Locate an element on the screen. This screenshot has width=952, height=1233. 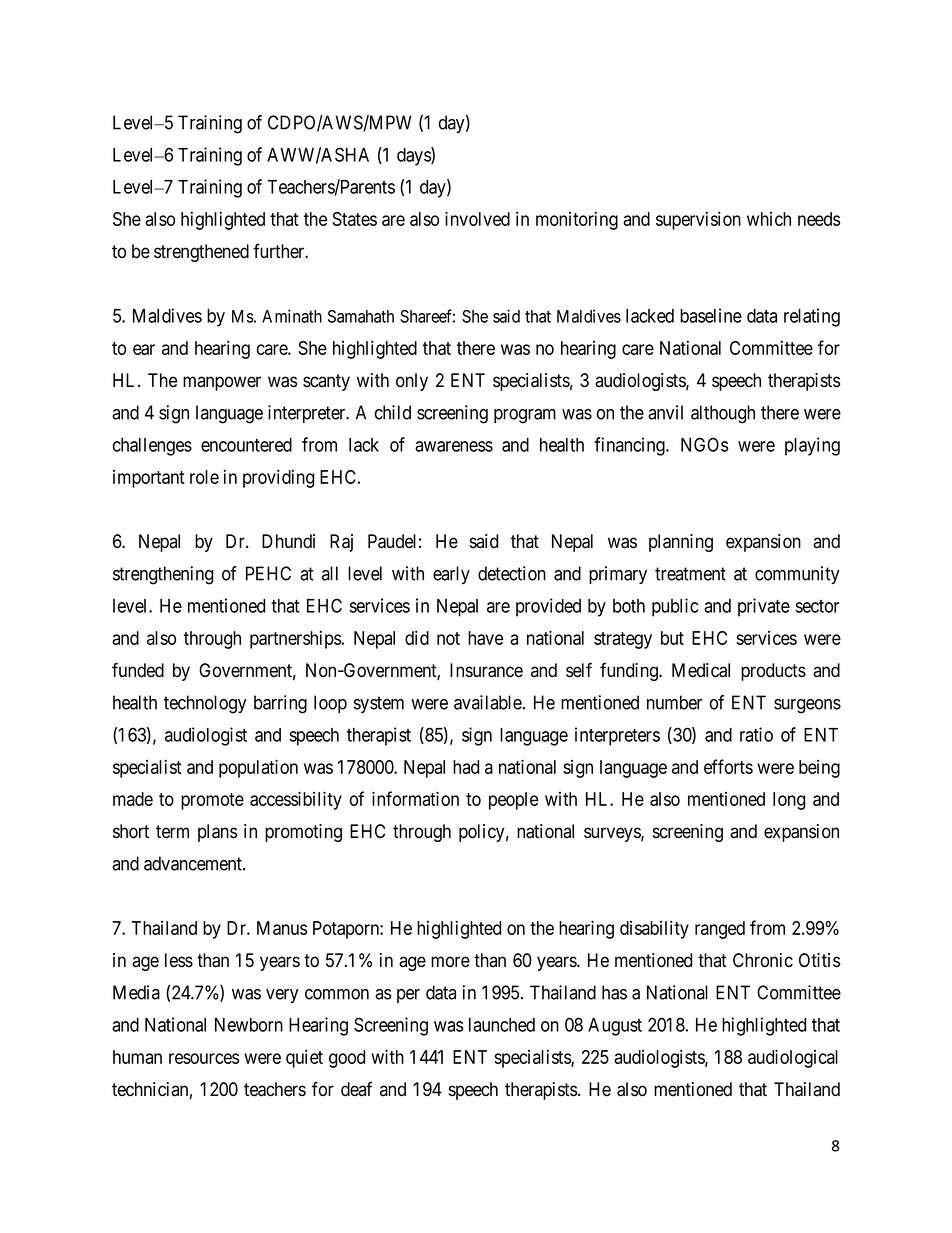
baseline is located at coordinates (711, 315).
